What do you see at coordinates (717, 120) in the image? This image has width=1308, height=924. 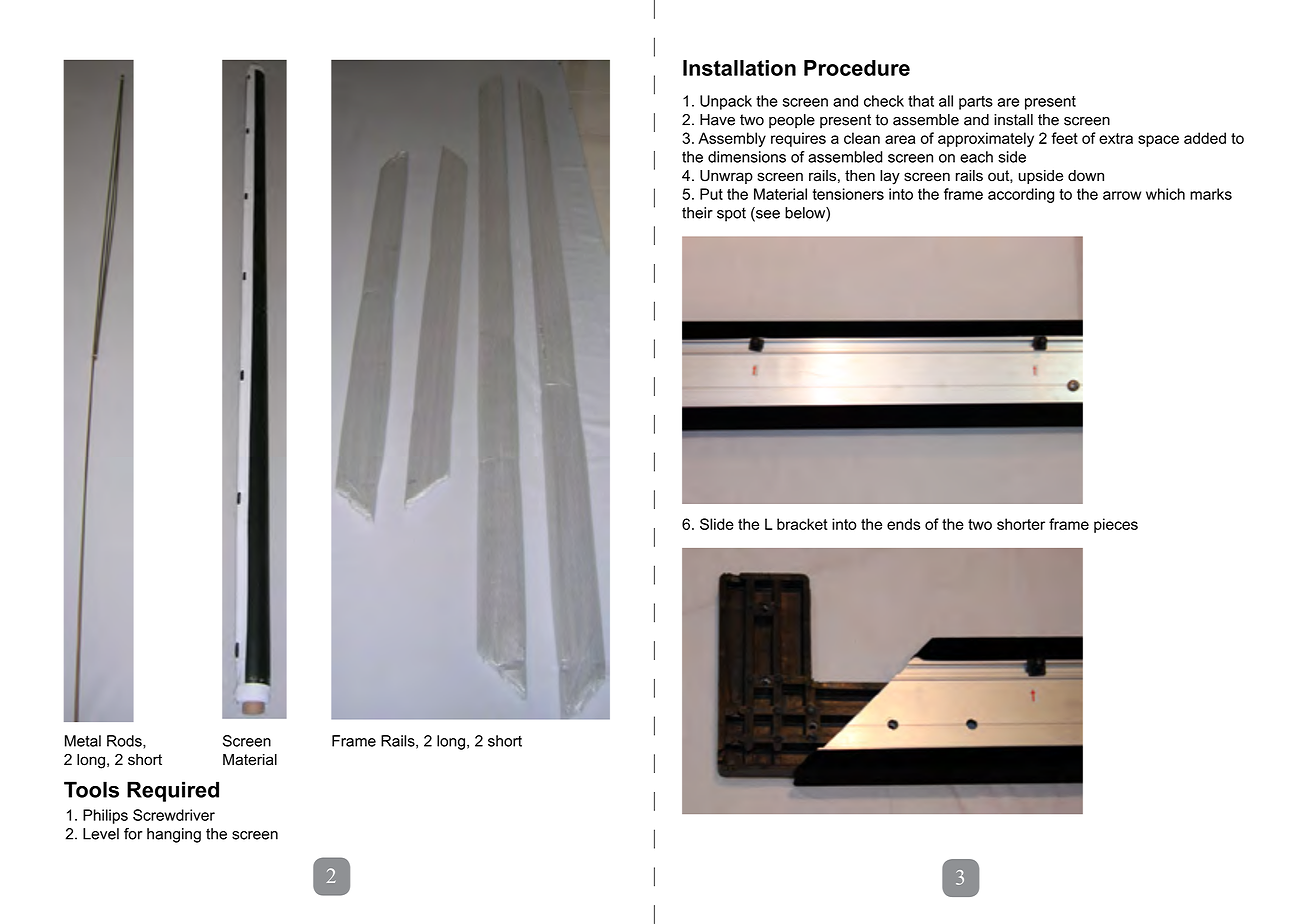 I see `Have` at bounding box center [717, 120].
